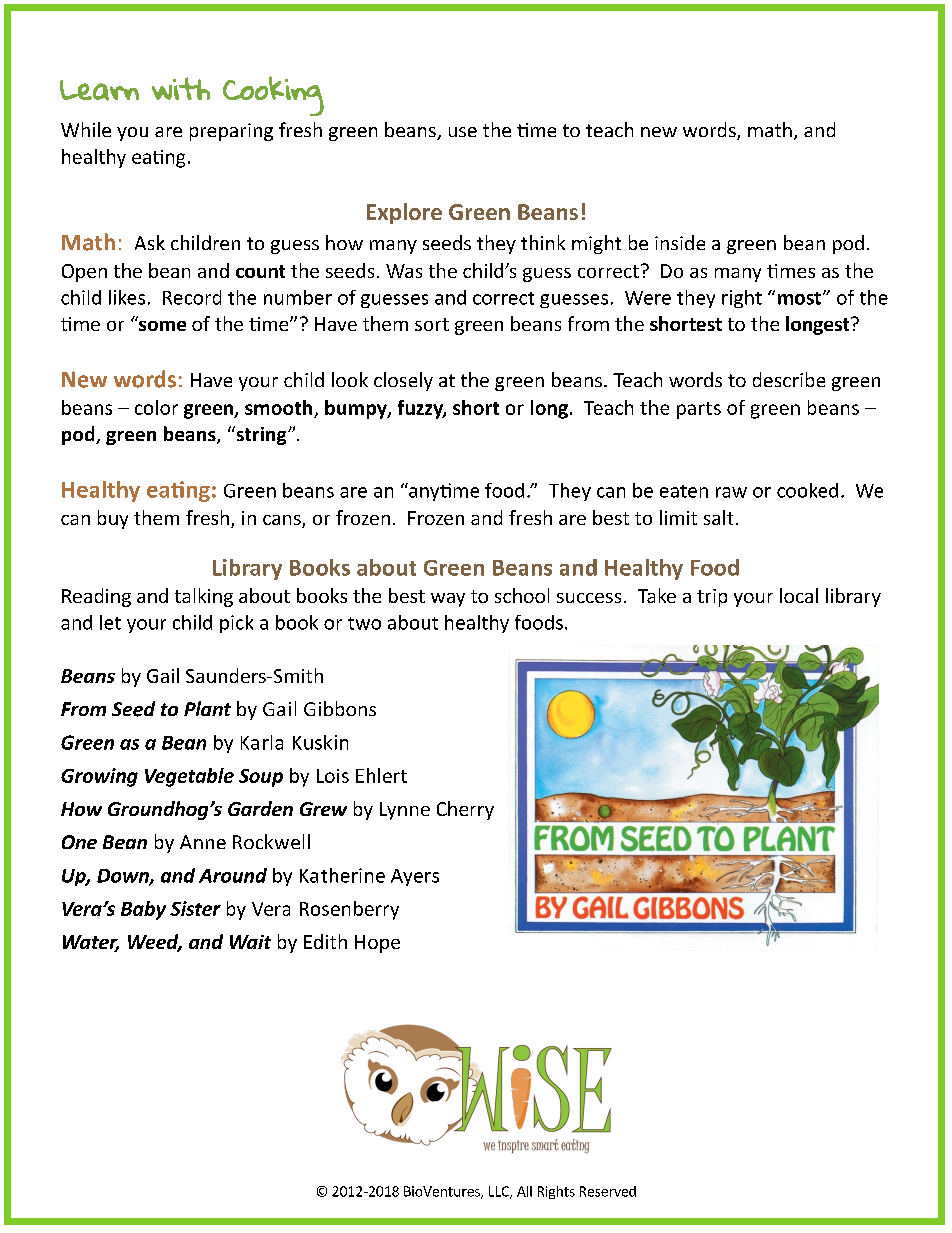 This image has height=1233, width=952. I want to click on inside, so click(680, 242).
